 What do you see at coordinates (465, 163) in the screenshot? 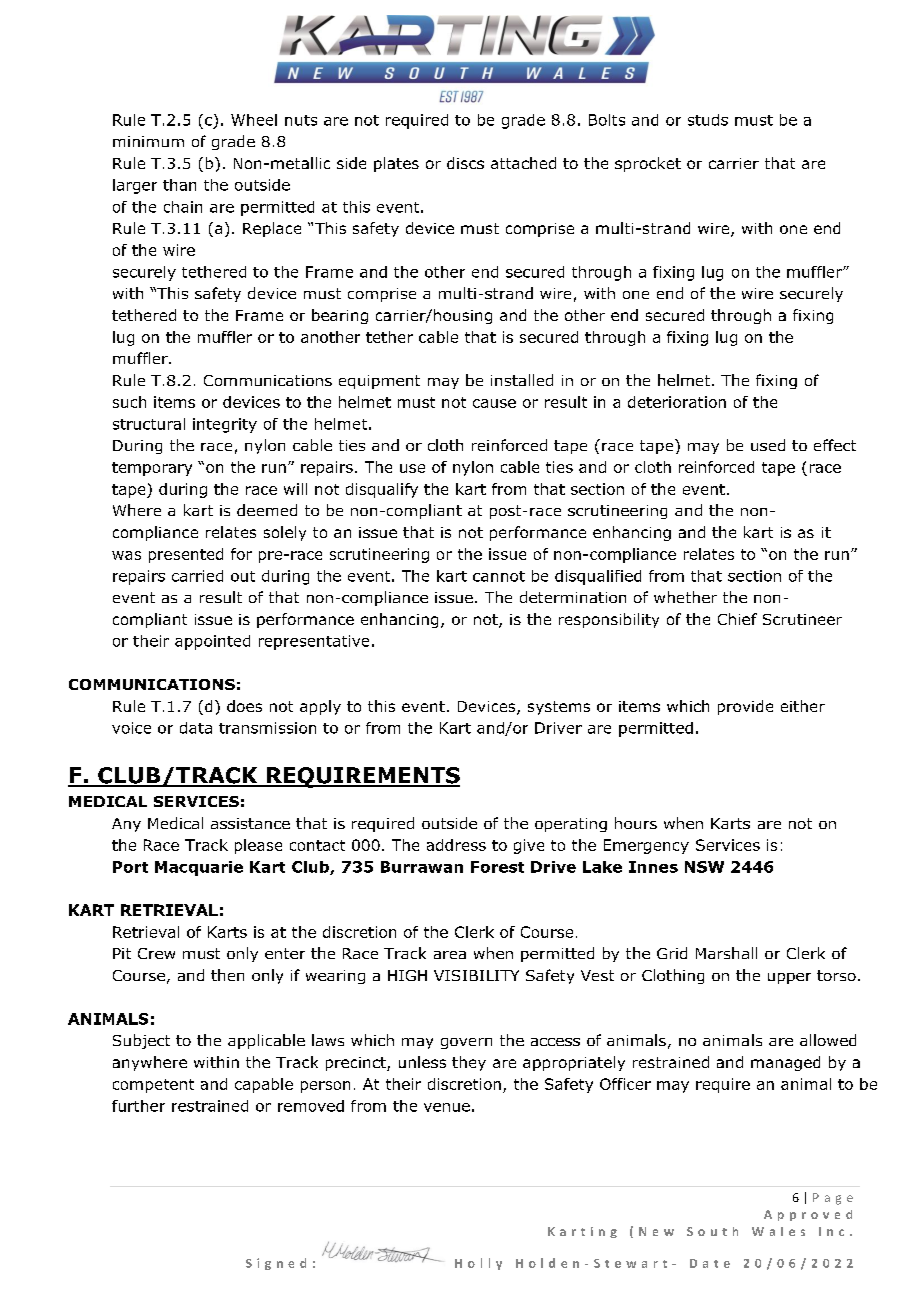
I see `discs` at bounding box center [465, 163].
